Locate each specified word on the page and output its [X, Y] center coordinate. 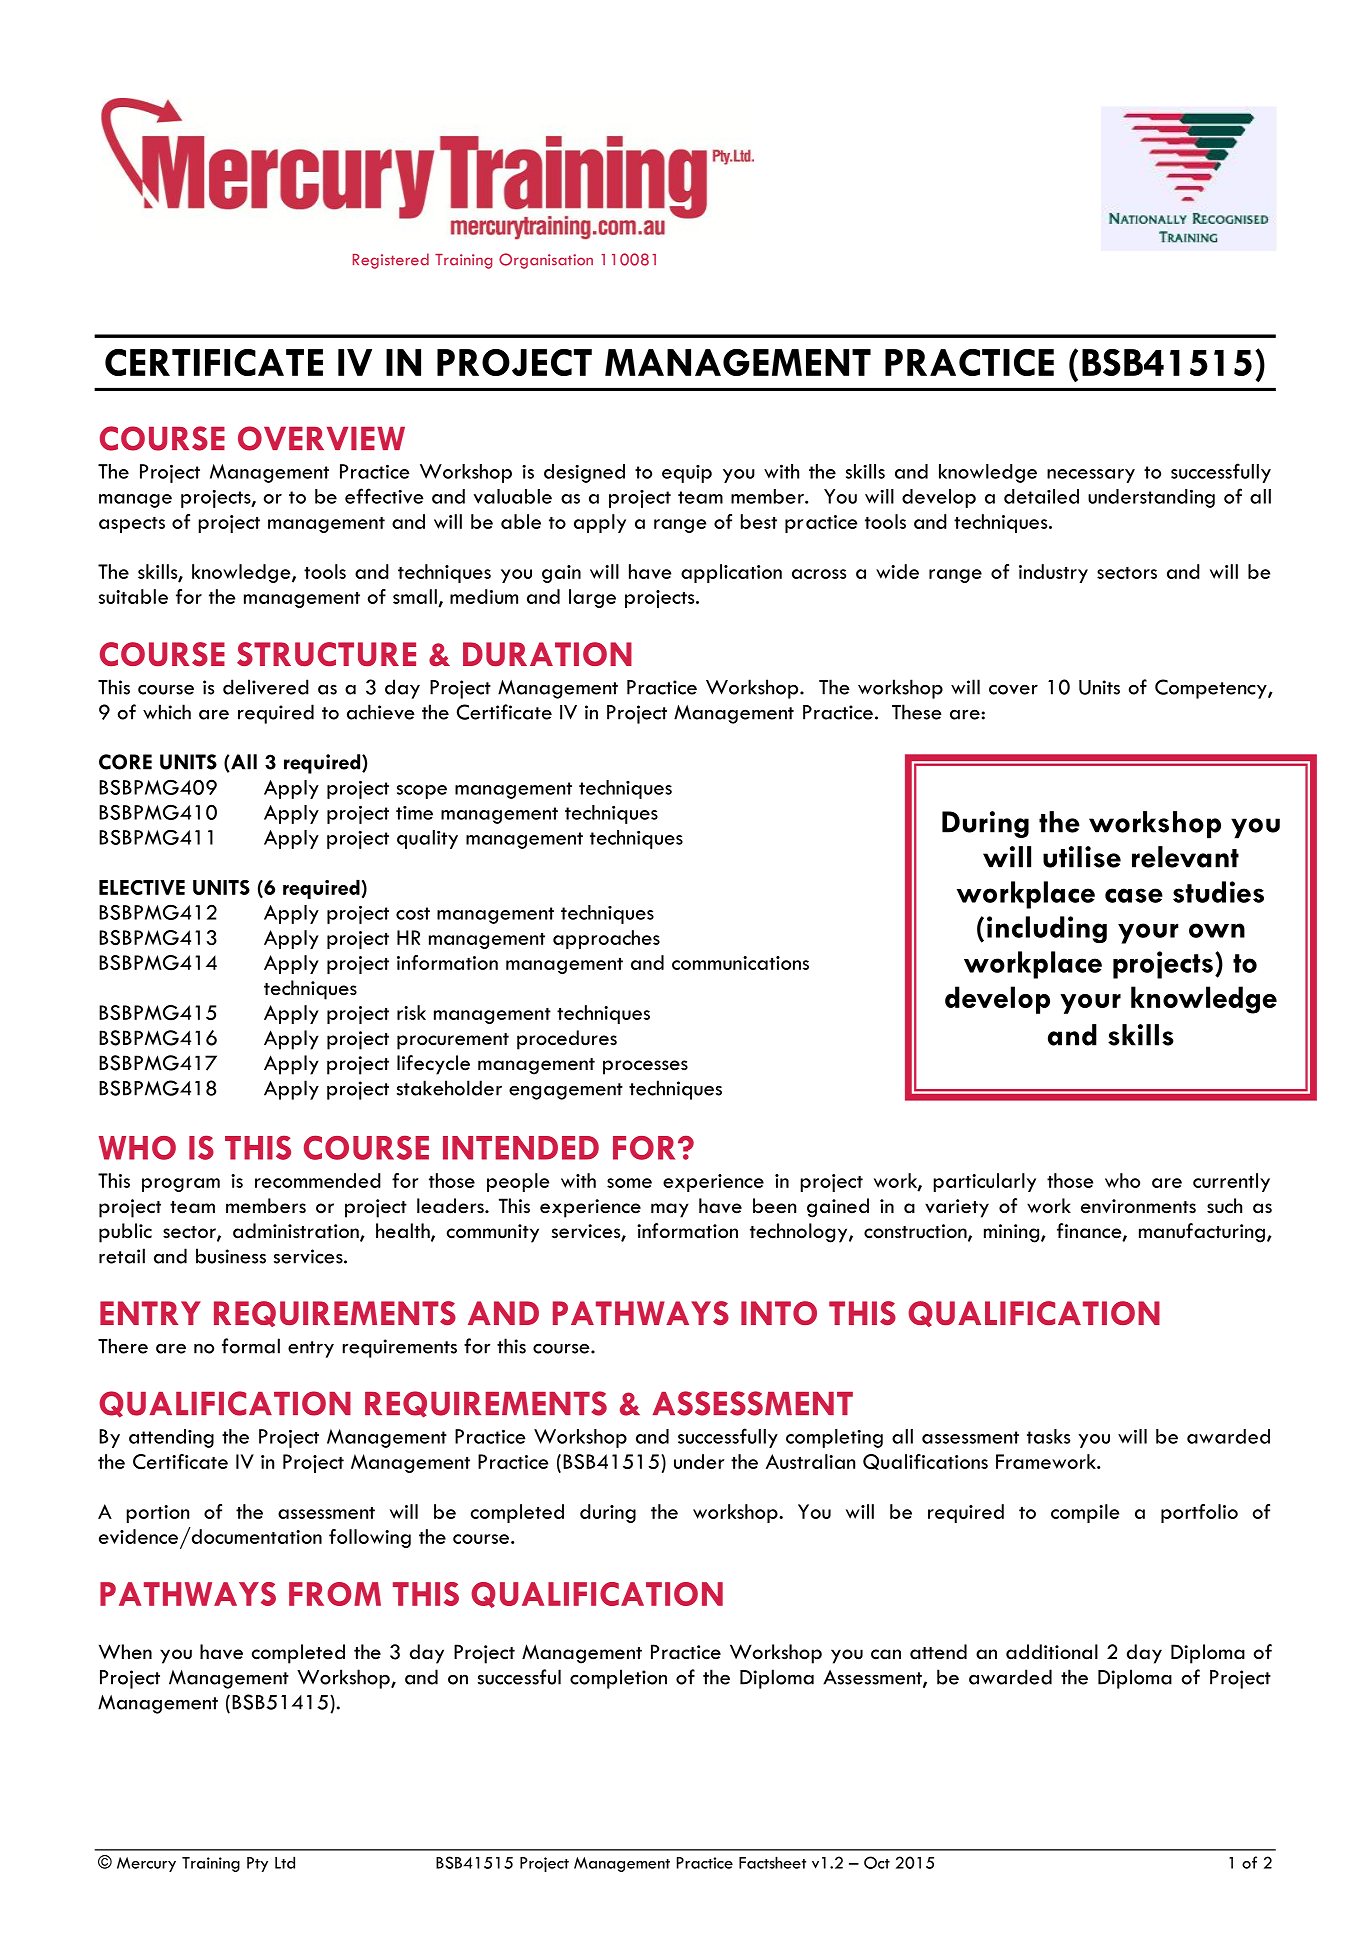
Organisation [546, 261]
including [1047, 929]
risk [411, 1012]
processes [645, 1067]
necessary [1091, 476]
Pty [257, 1864]
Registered [391, 261]
